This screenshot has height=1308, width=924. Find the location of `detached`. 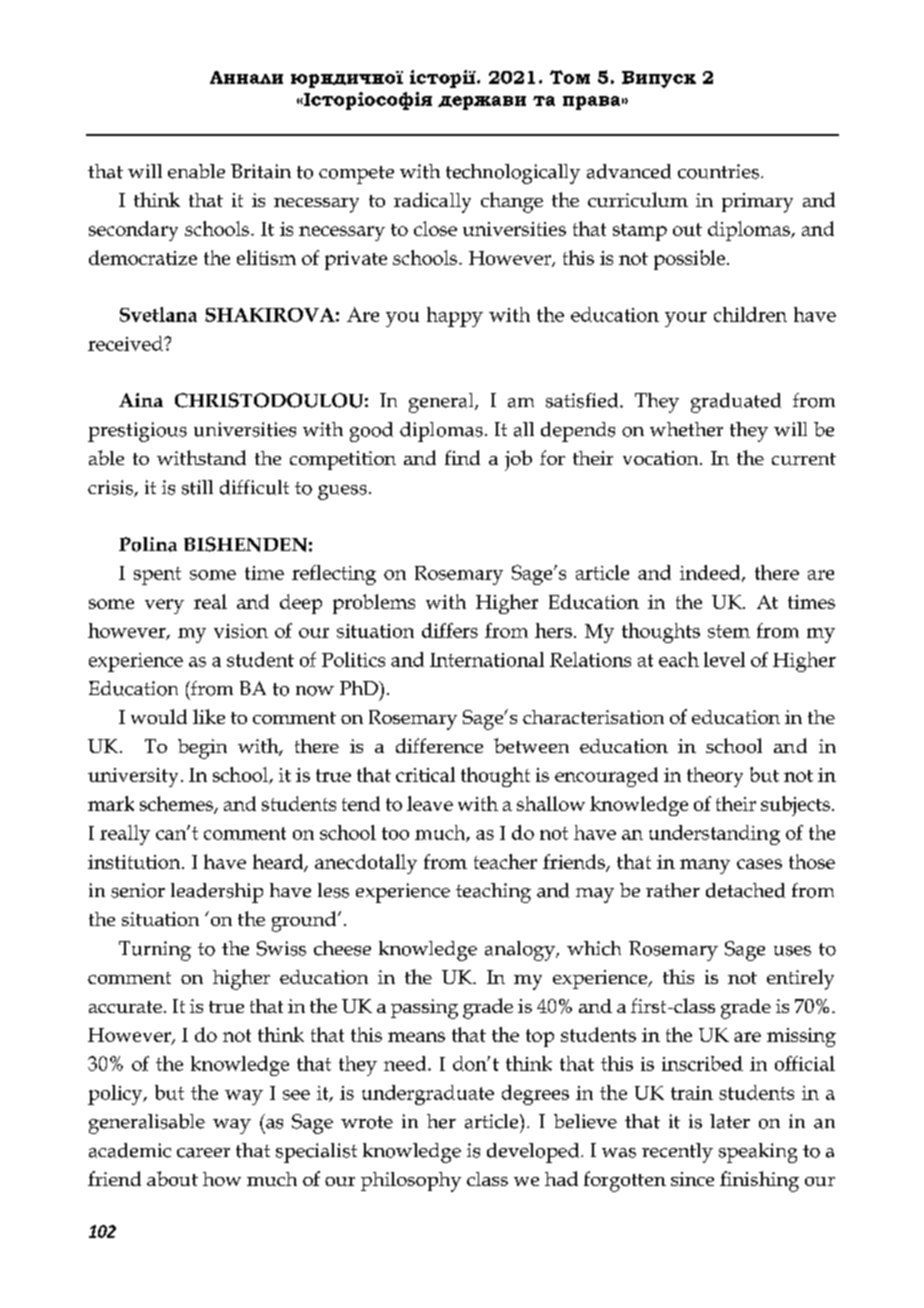

detached is located at coordinates (745, 890).
